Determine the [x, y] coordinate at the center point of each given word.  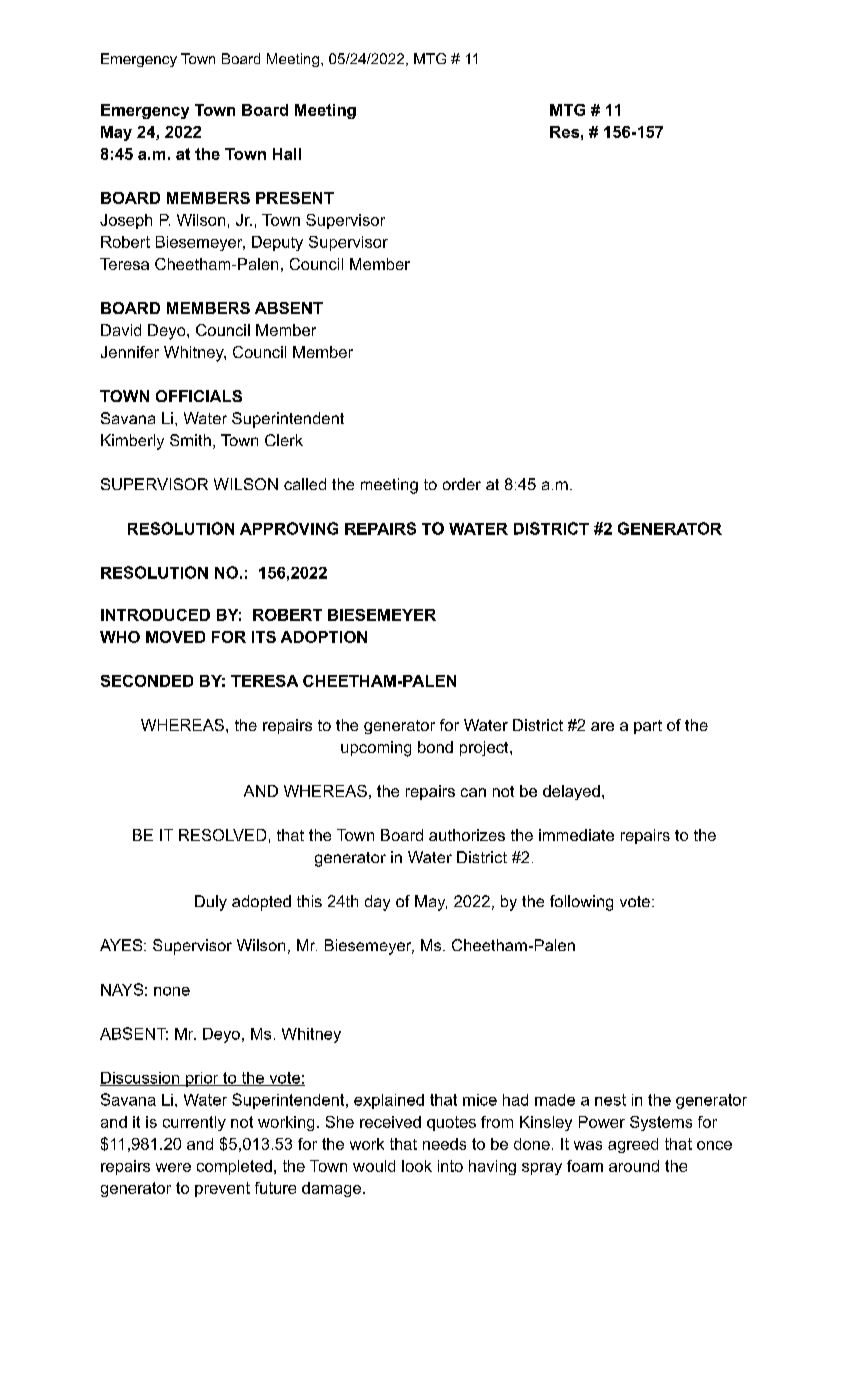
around [634, 1166]
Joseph [126, 221]
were [173, 1167]
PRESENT [295, 198]
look [417, 1166]
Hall [287, 154]
